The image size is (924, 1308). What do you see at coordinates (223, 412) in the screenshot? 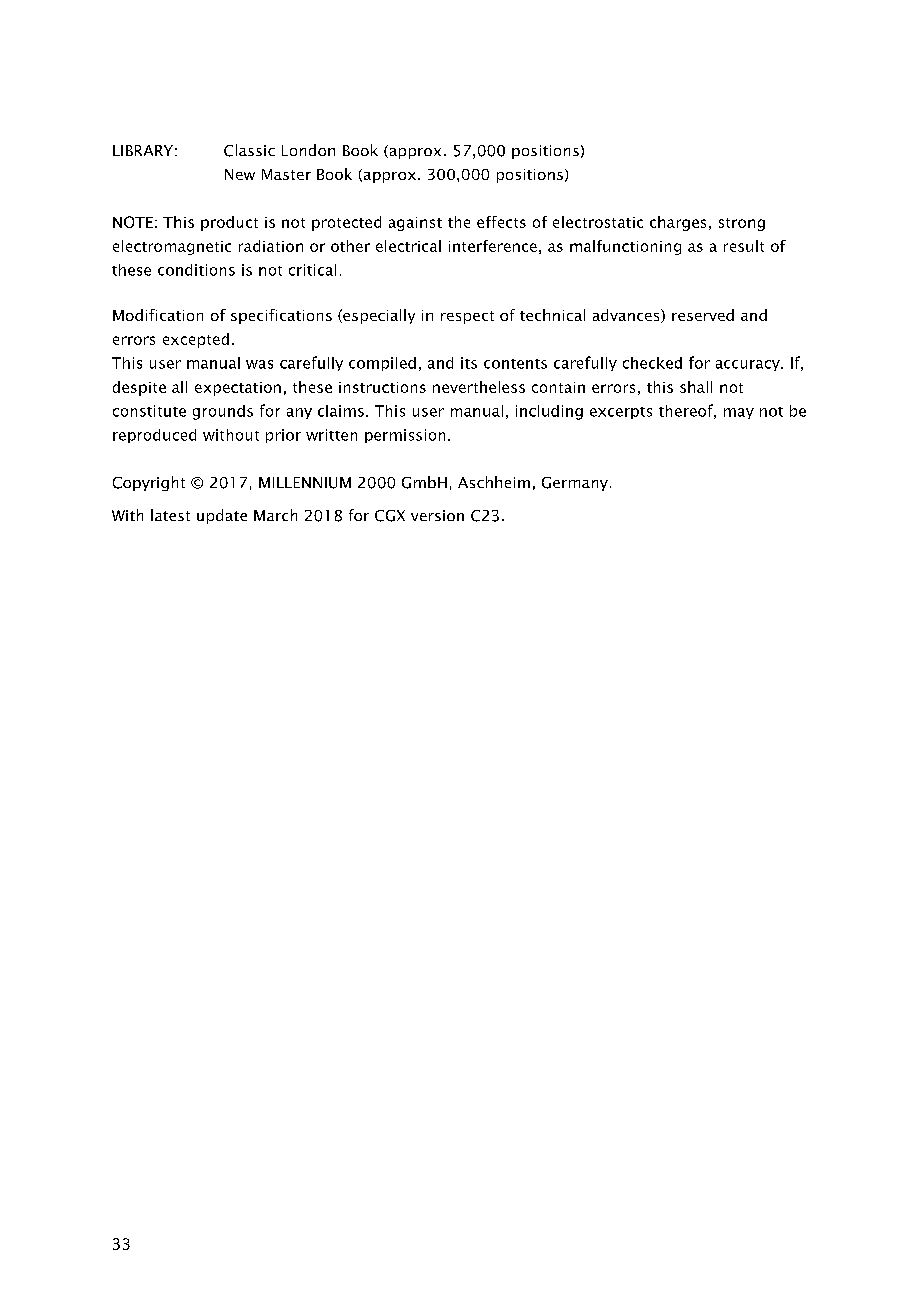
I see `grounds` at bounding box center [223, 412].
